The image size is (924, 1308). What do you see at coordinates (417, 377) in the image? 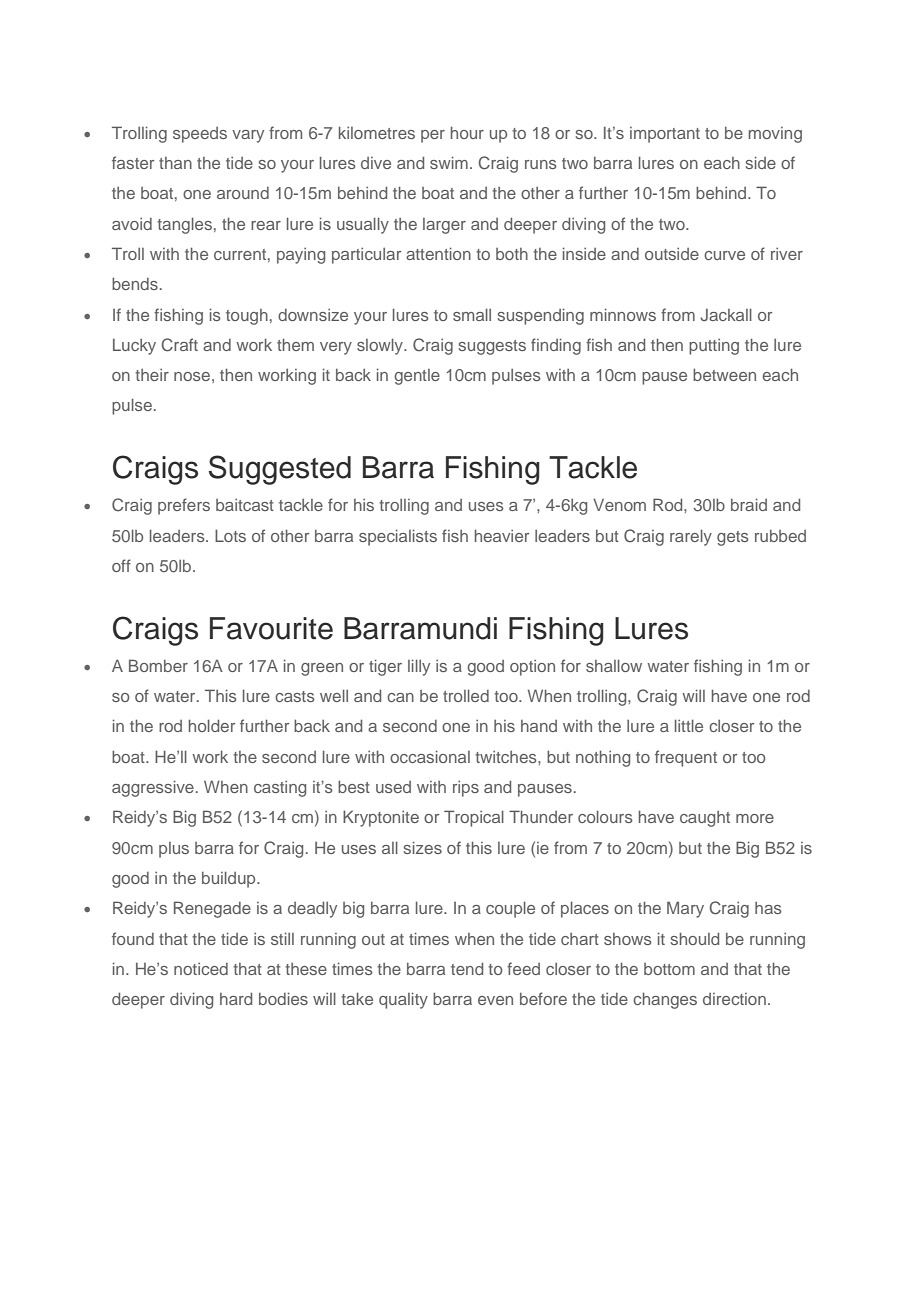
I see `gentle` at bounding box center [417, 377].
